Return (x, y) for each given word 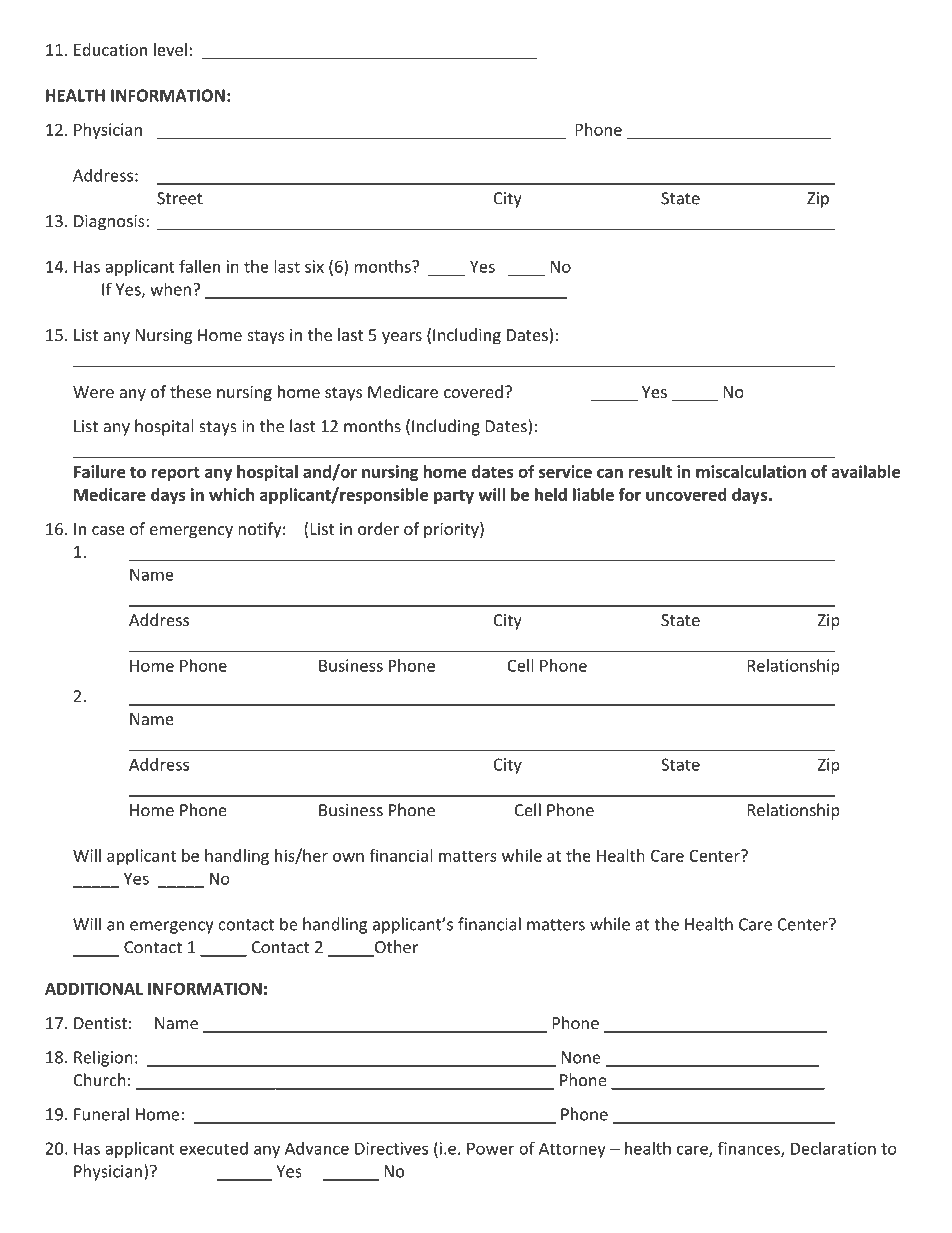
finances (750, 1149)
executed (214, 1148)
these (190, 391)
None (581, 1057)
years (402, 338)
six (314, 266)
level (170, 49)
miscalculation (751, 471)
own (348, 857)
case (108, 530)
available (866, 471)
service (565, 471)
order (378, 528)
